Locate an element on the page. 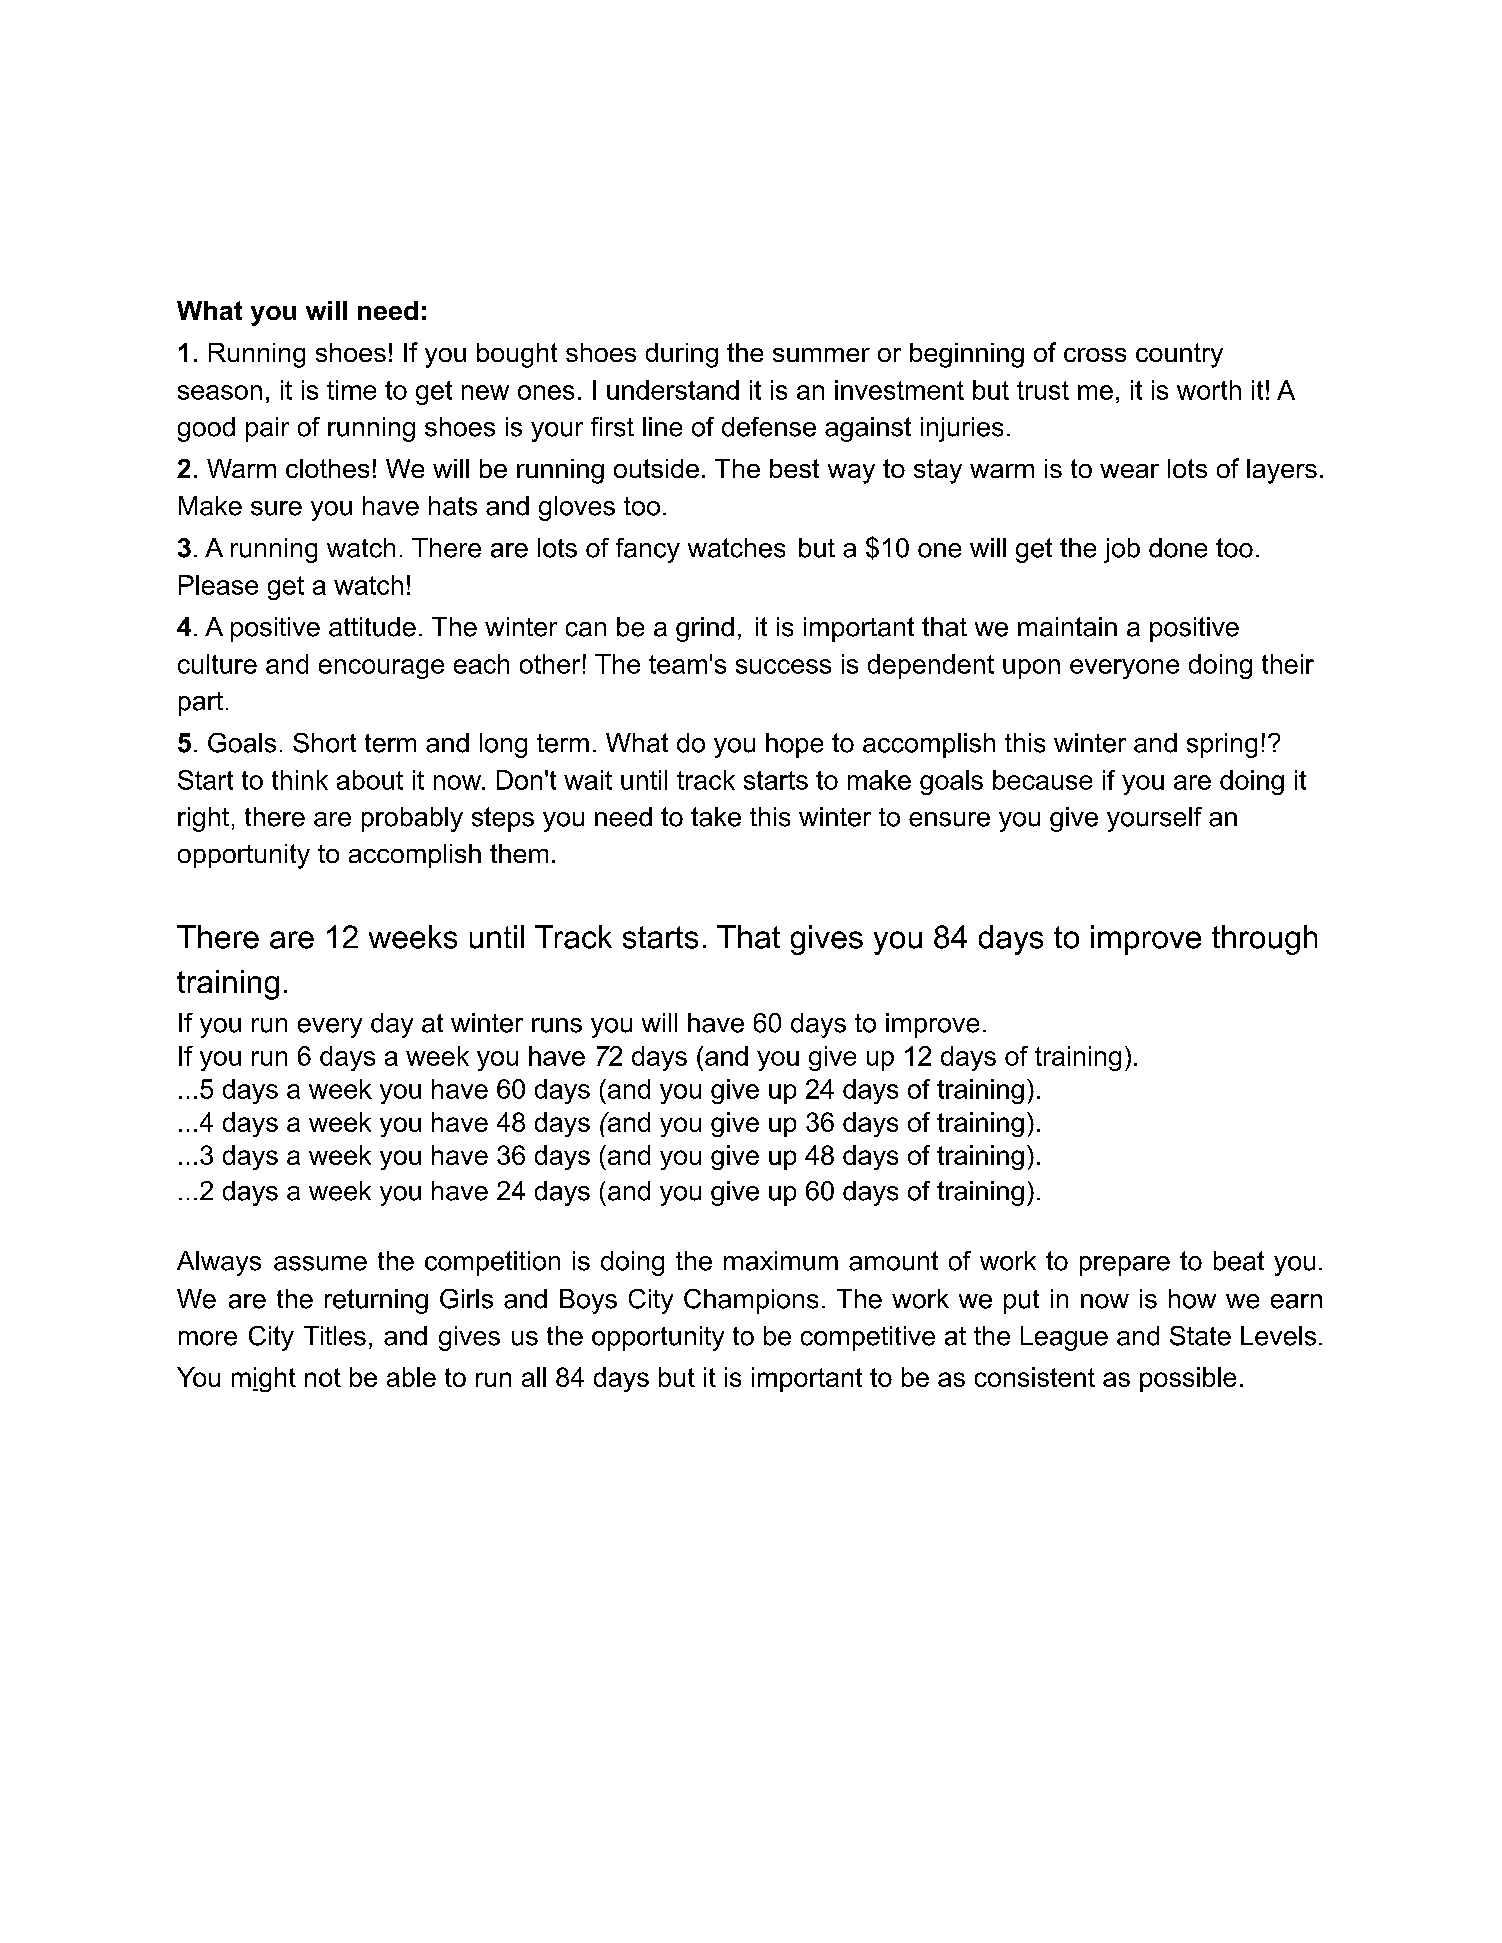 The width and height of the document is (1502, 1943). worth is located at coordinates (1209, 390).
